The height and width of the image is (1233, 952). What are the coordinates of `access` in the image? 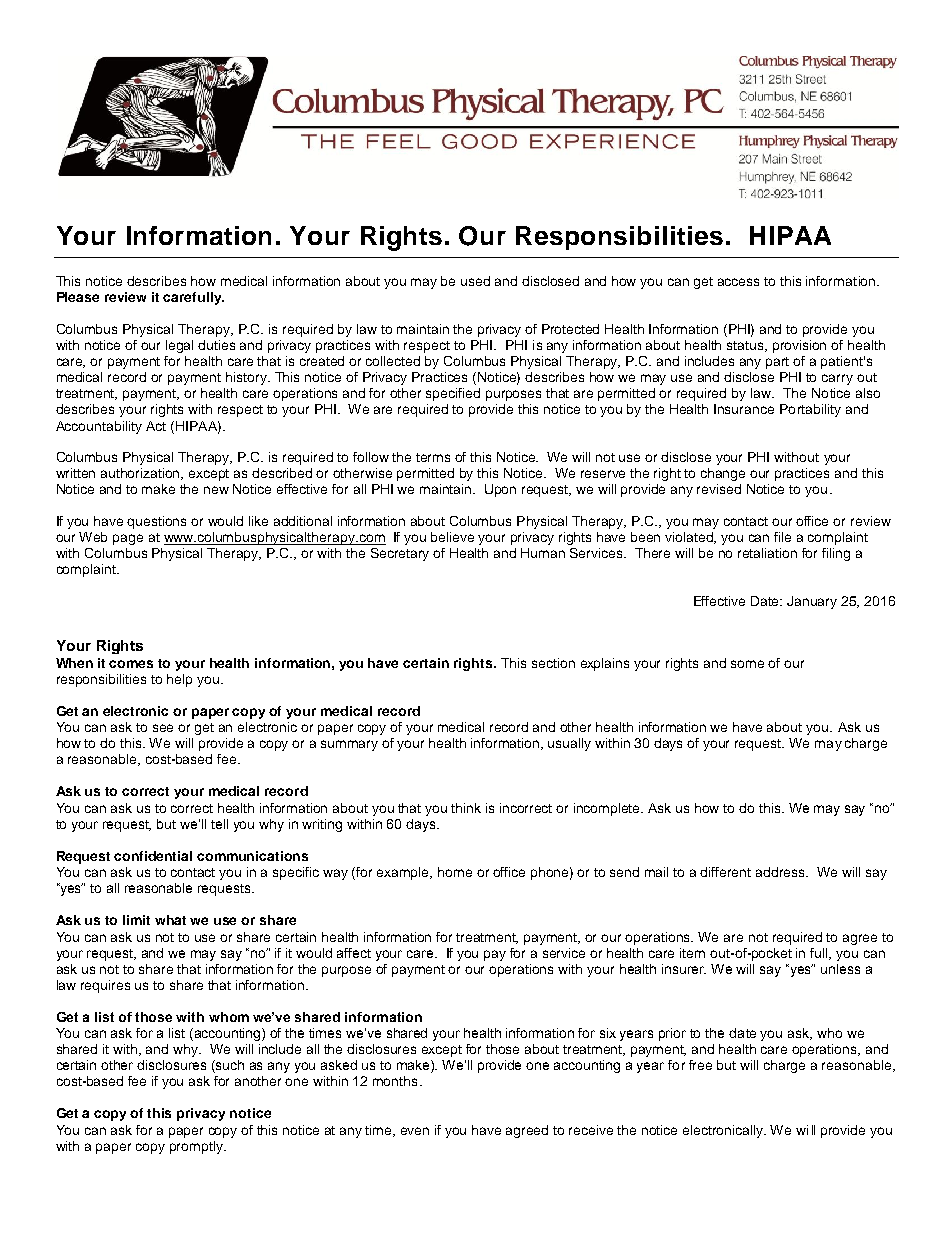 It's located at (738, 282).
